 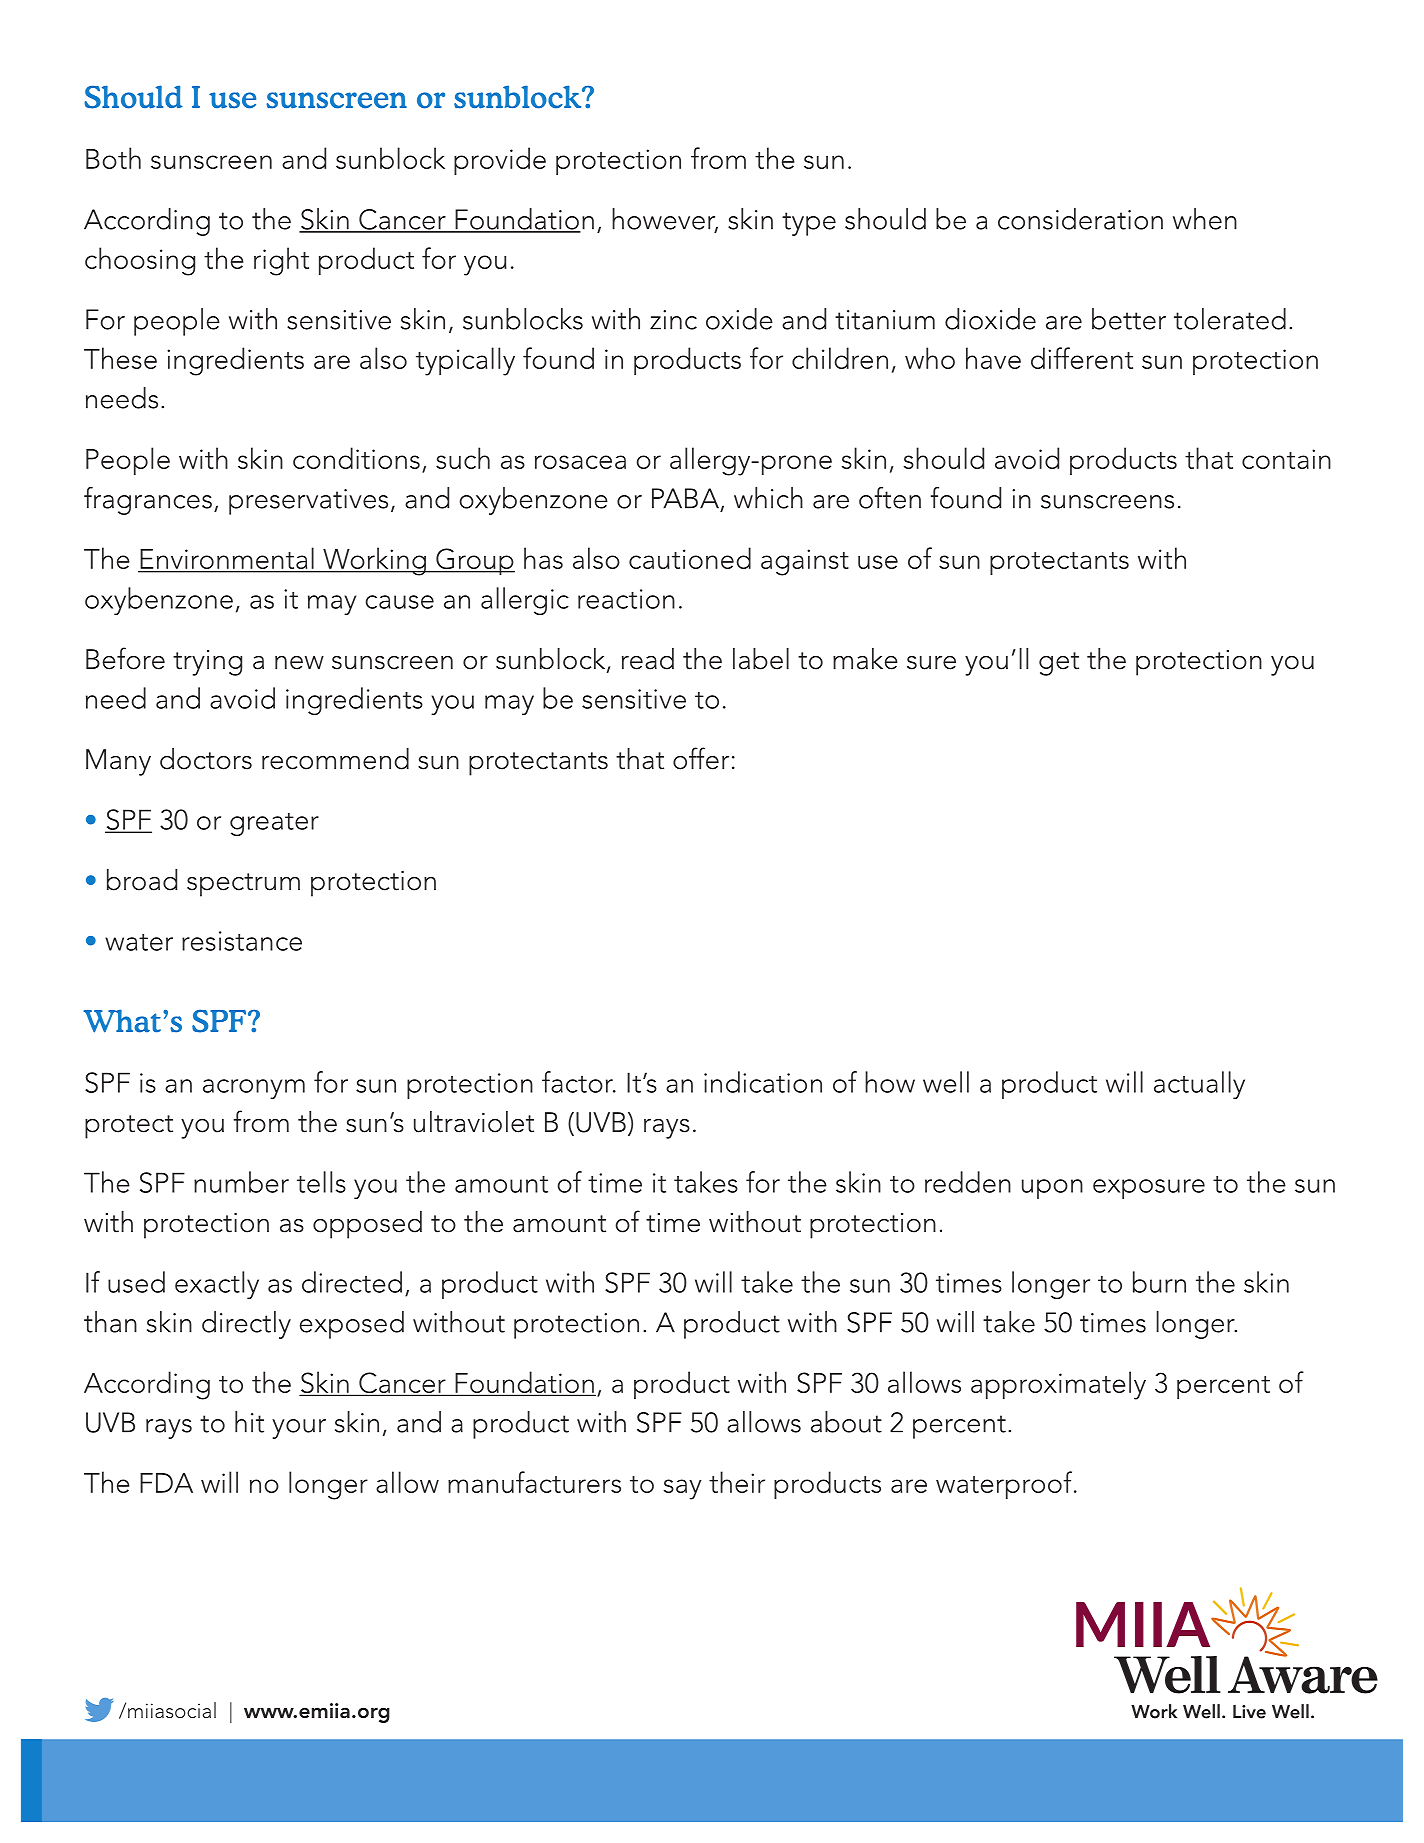 I want to click on type, so click(x=809, y=224).
